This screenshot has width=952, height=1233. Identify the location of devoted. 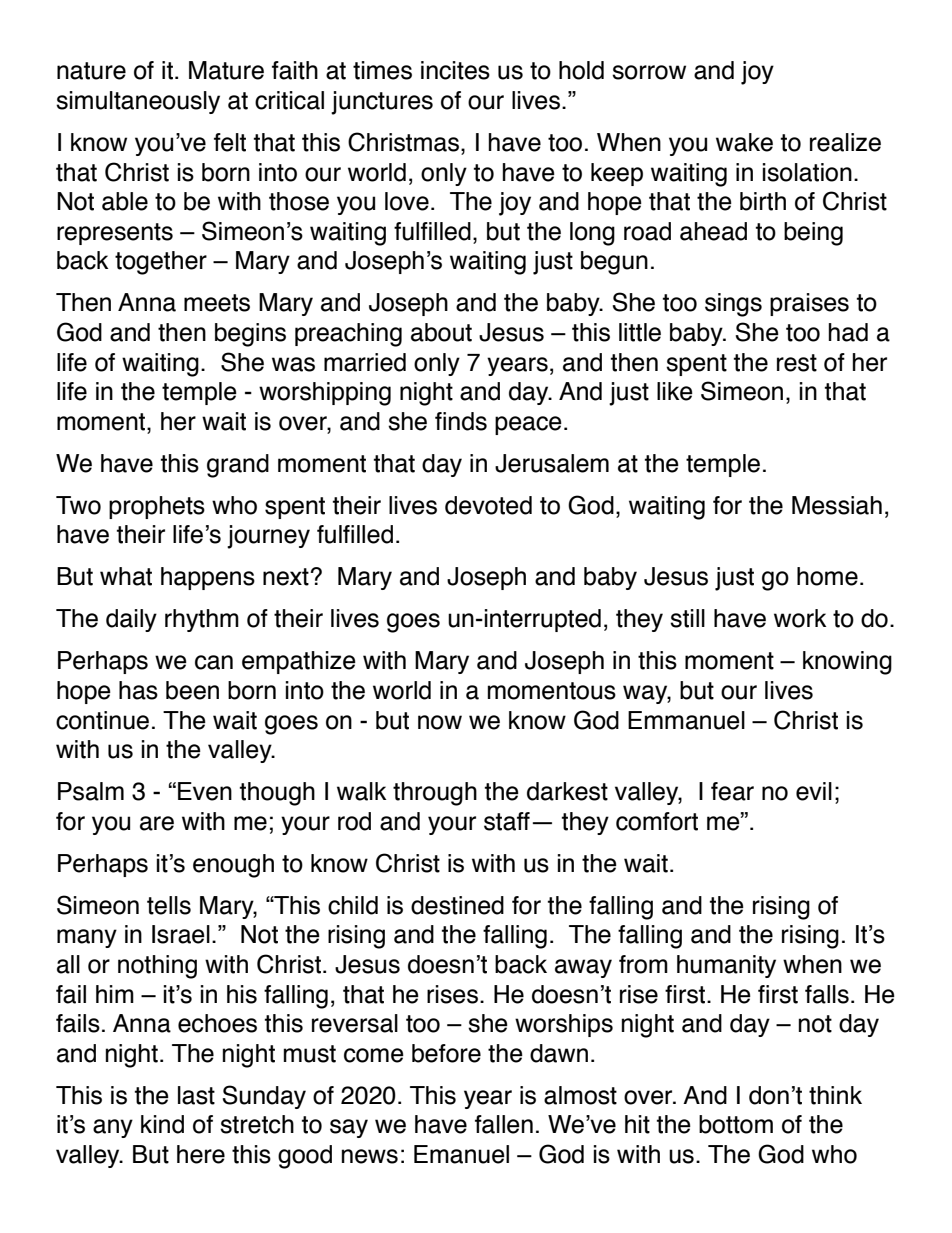
(488, 505).
